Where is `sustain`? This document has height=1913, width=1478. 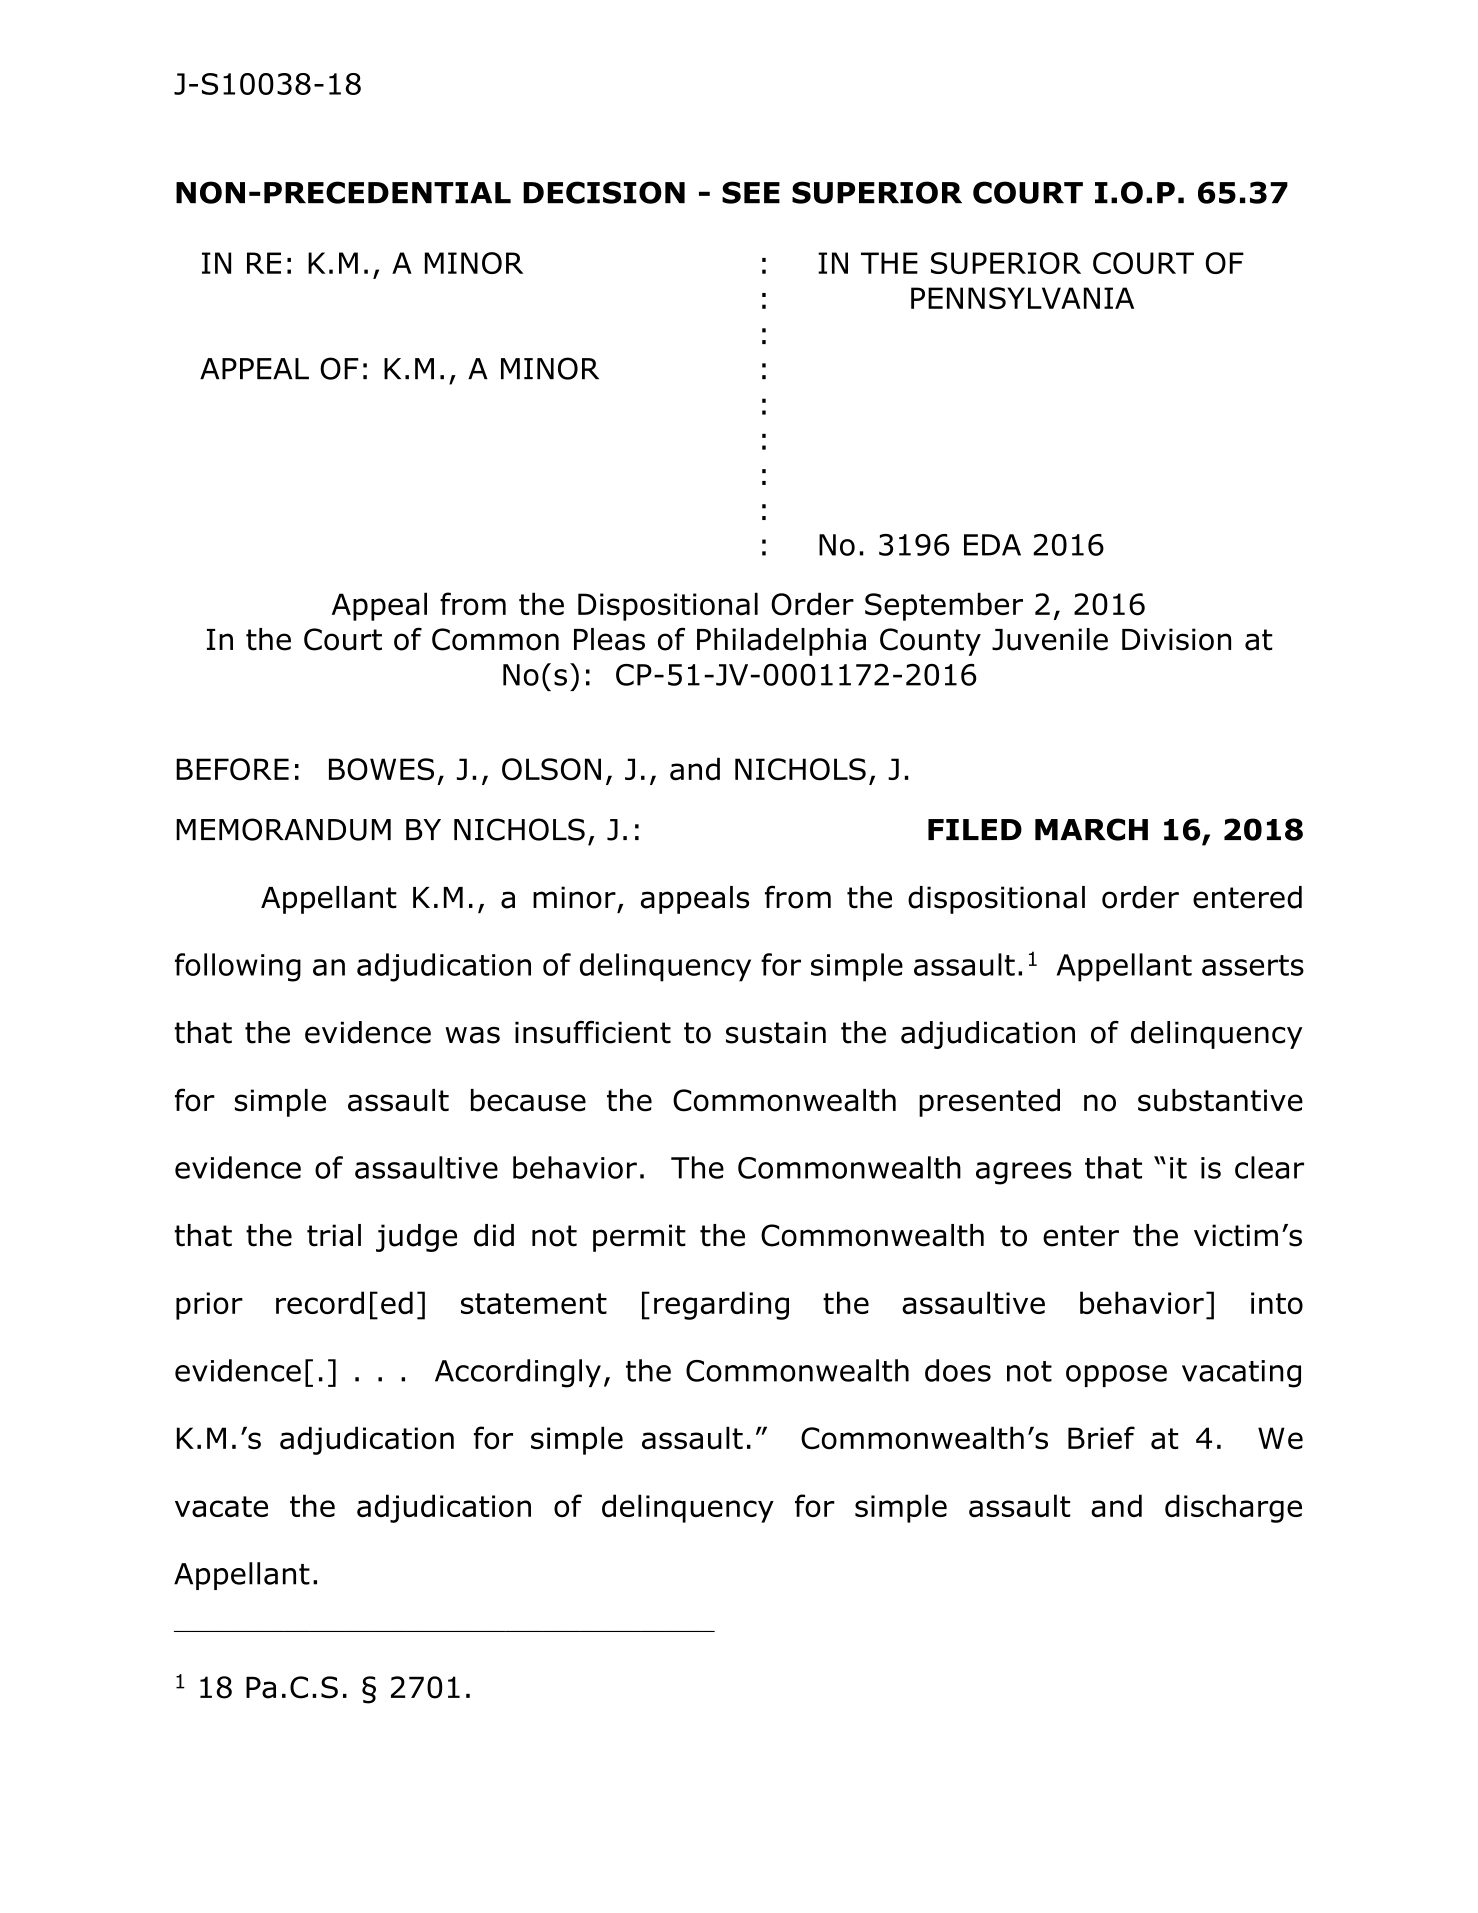 sustain is located at coordinates (776, 1032).
